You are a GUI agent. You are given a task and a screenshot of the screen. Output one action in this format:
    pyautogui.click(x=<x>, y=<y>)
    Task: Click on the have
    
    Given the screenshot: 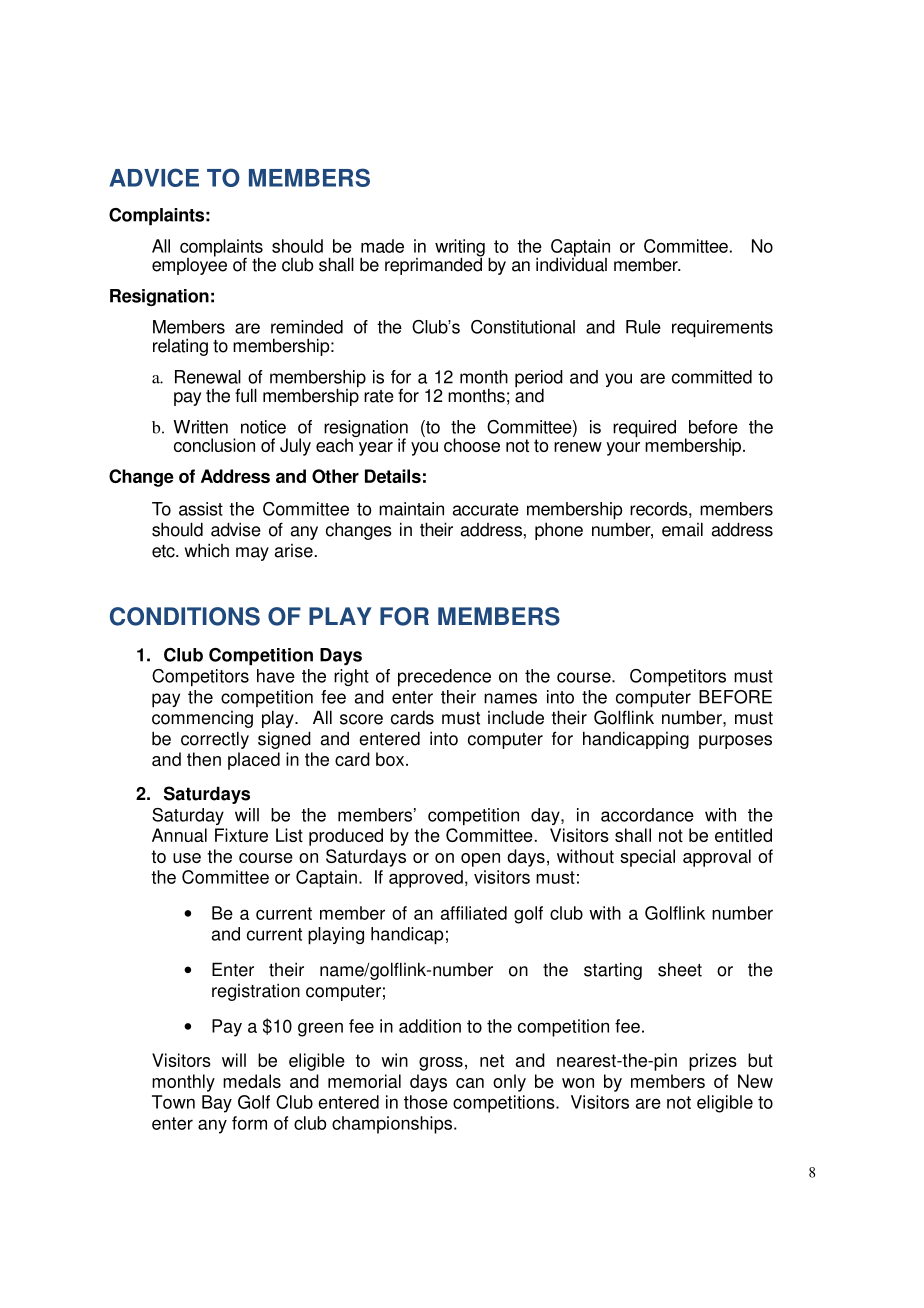 What is the action you would take?
    pyautogui.click(x=276, y=676)
